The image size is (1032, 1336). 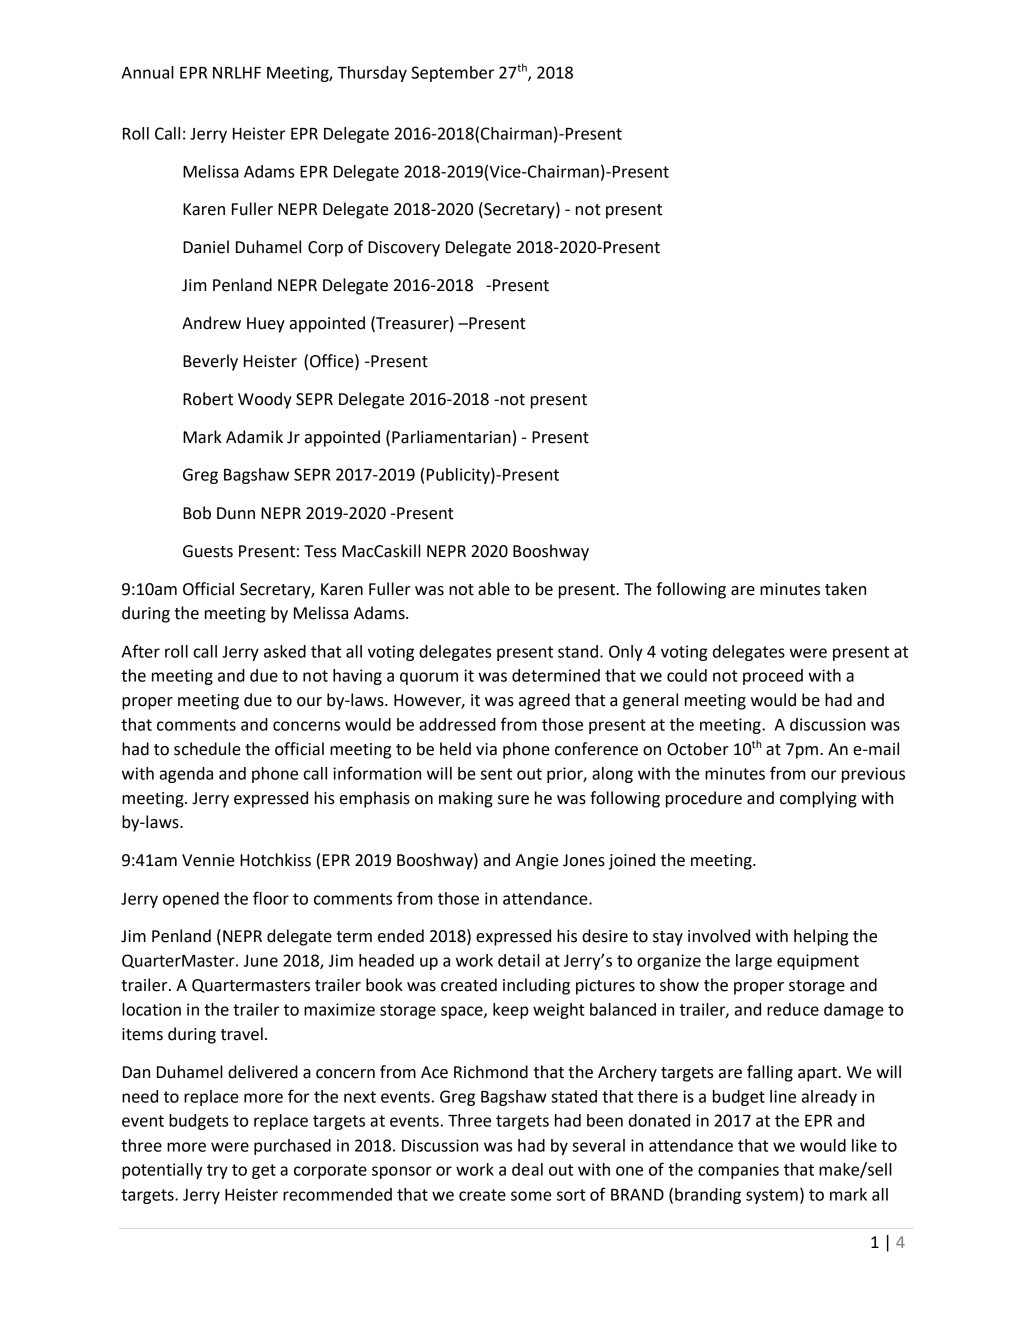 I want to click on taken, so click(x=845, y=589).
